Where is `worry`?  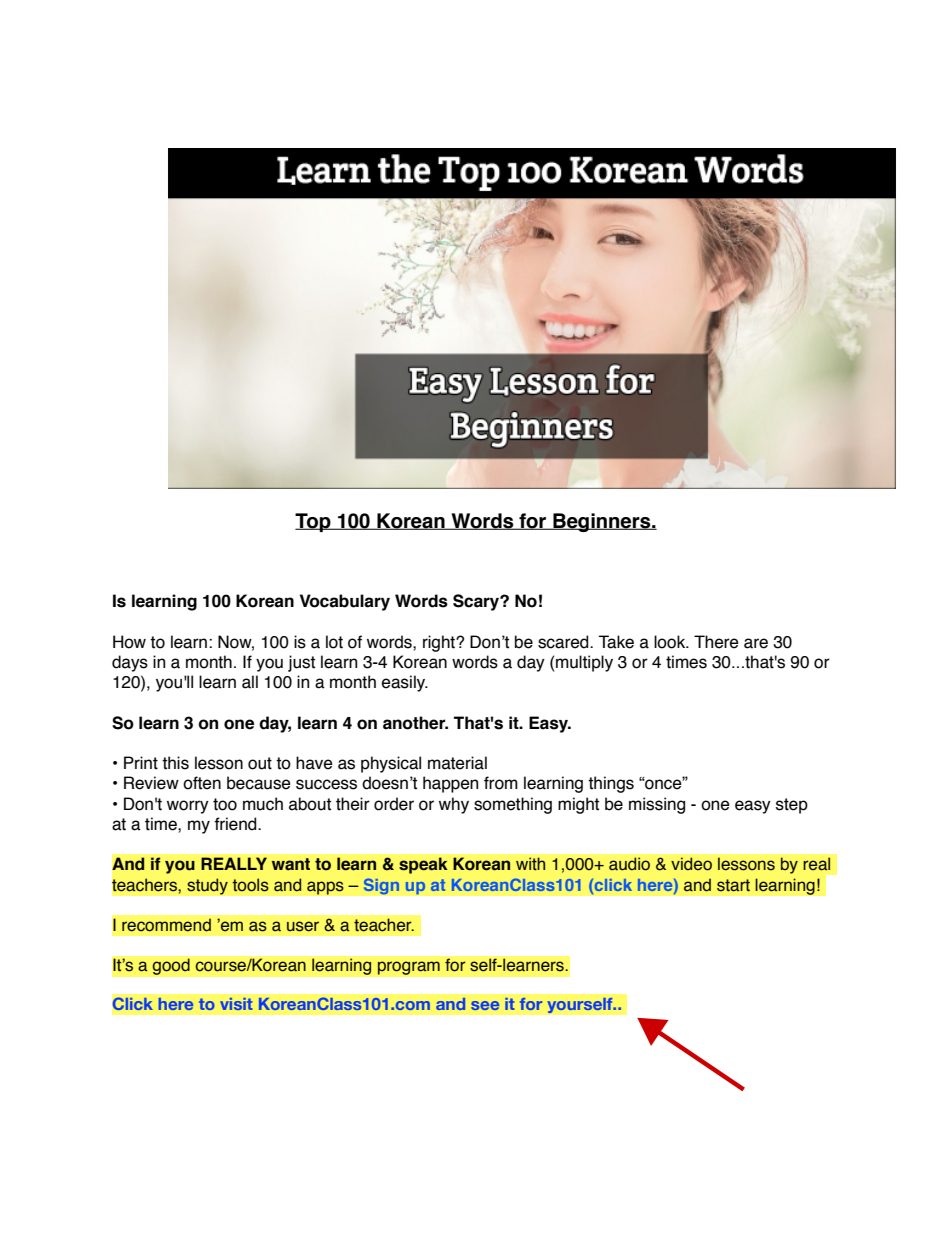 worry is located at coordinates (188, 807).
